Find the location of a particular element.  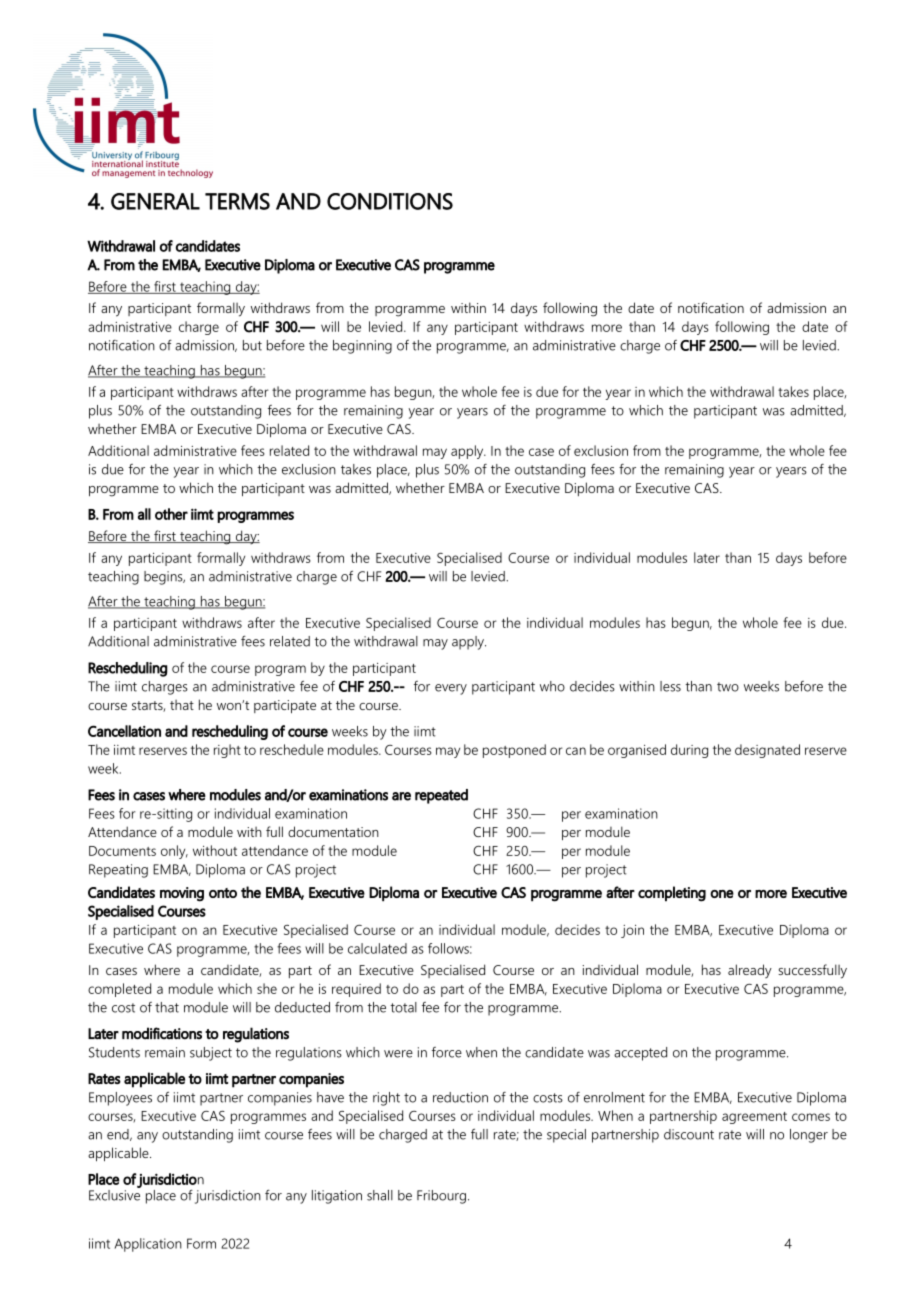

shall is located at coordinates (380, 1195).
